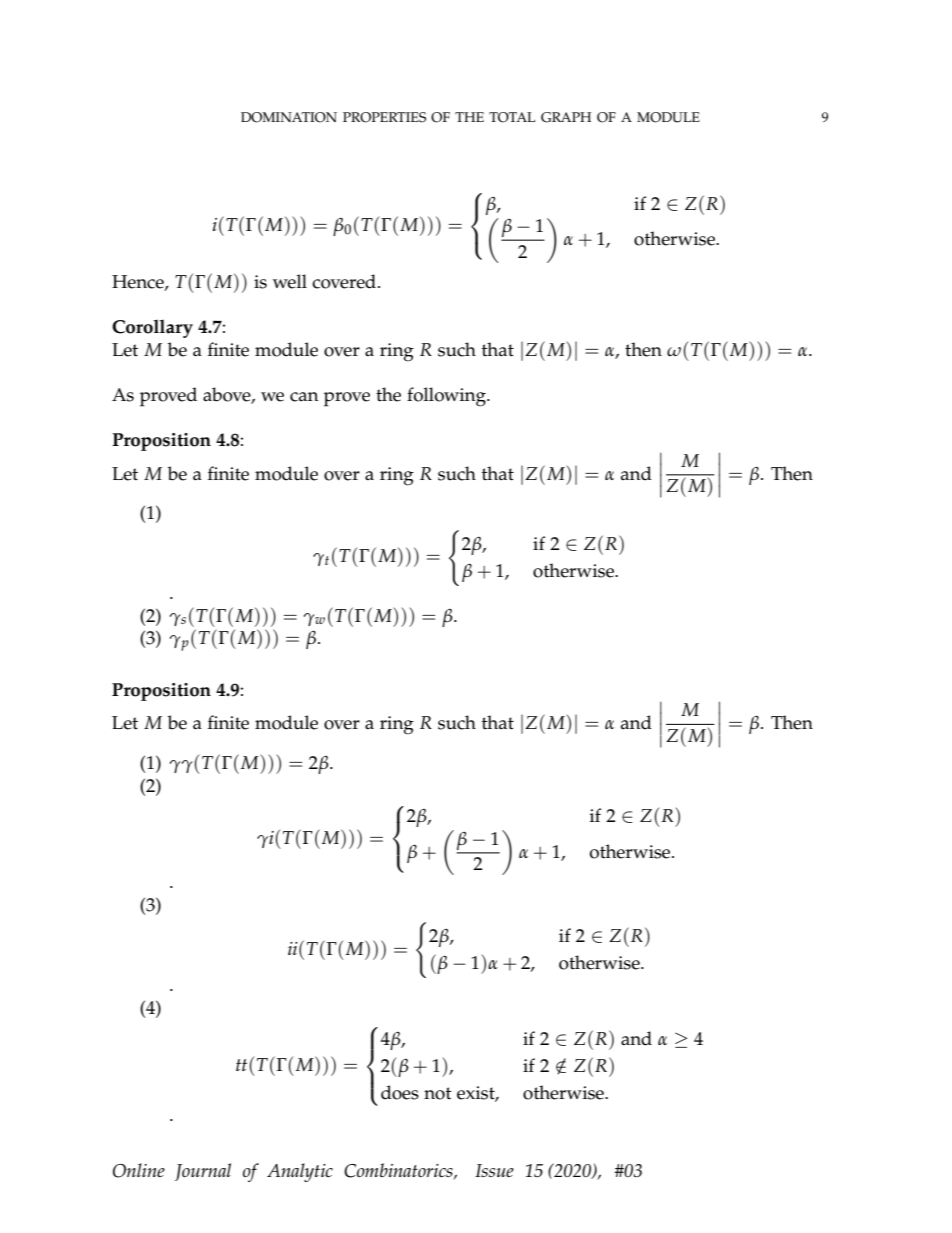 The height and width of the screenshot is (1233, 952). Describe the element at coordinates (512, 117) in the screenshot. I see `TOTAL` at that location.
